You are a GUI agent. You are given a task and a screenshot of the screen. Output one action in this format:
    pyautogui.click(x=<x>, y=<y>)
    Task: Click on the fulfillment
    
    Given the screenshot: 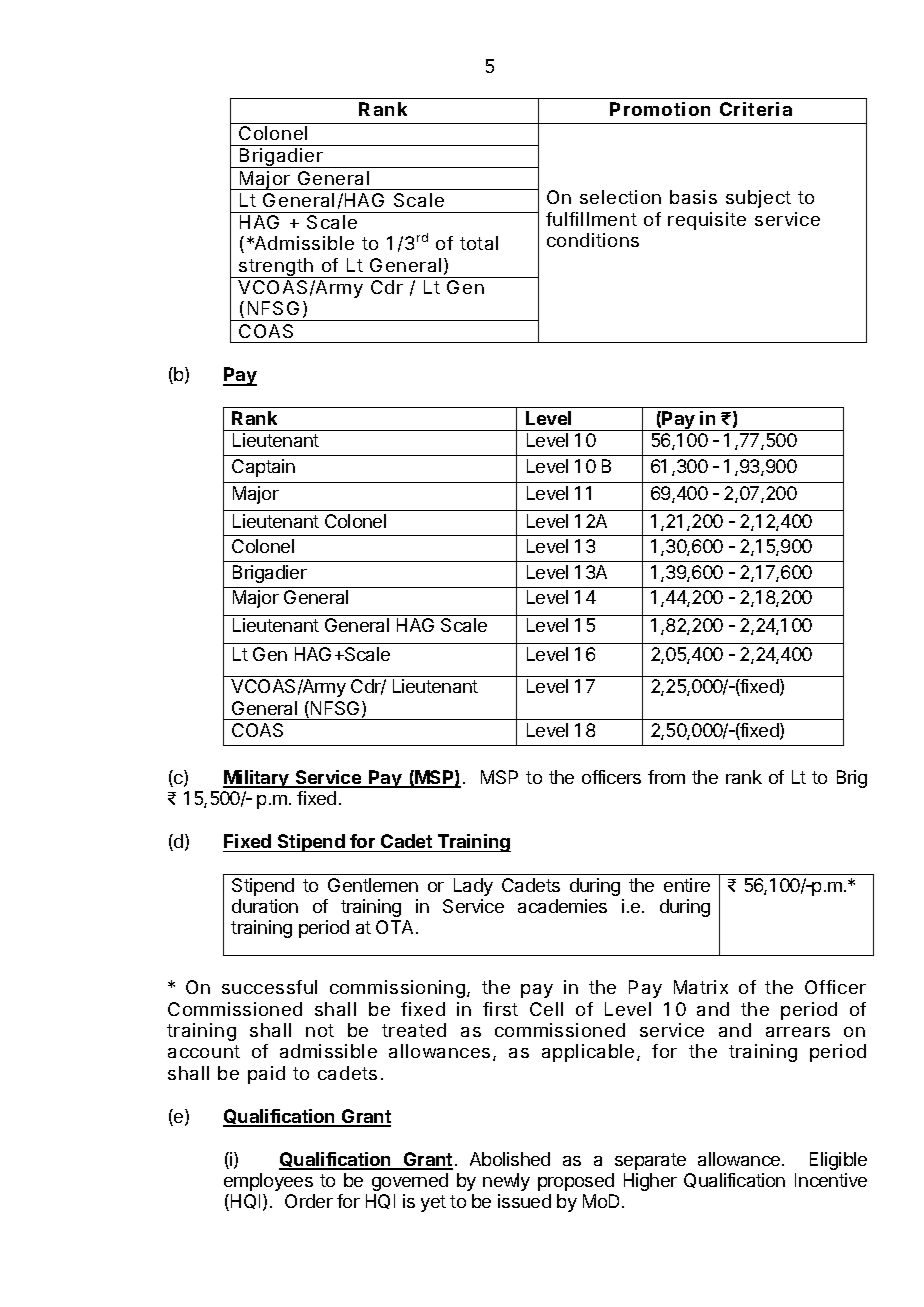 What is the action you would take?
    pyautogui.click(x=591, y=219)
